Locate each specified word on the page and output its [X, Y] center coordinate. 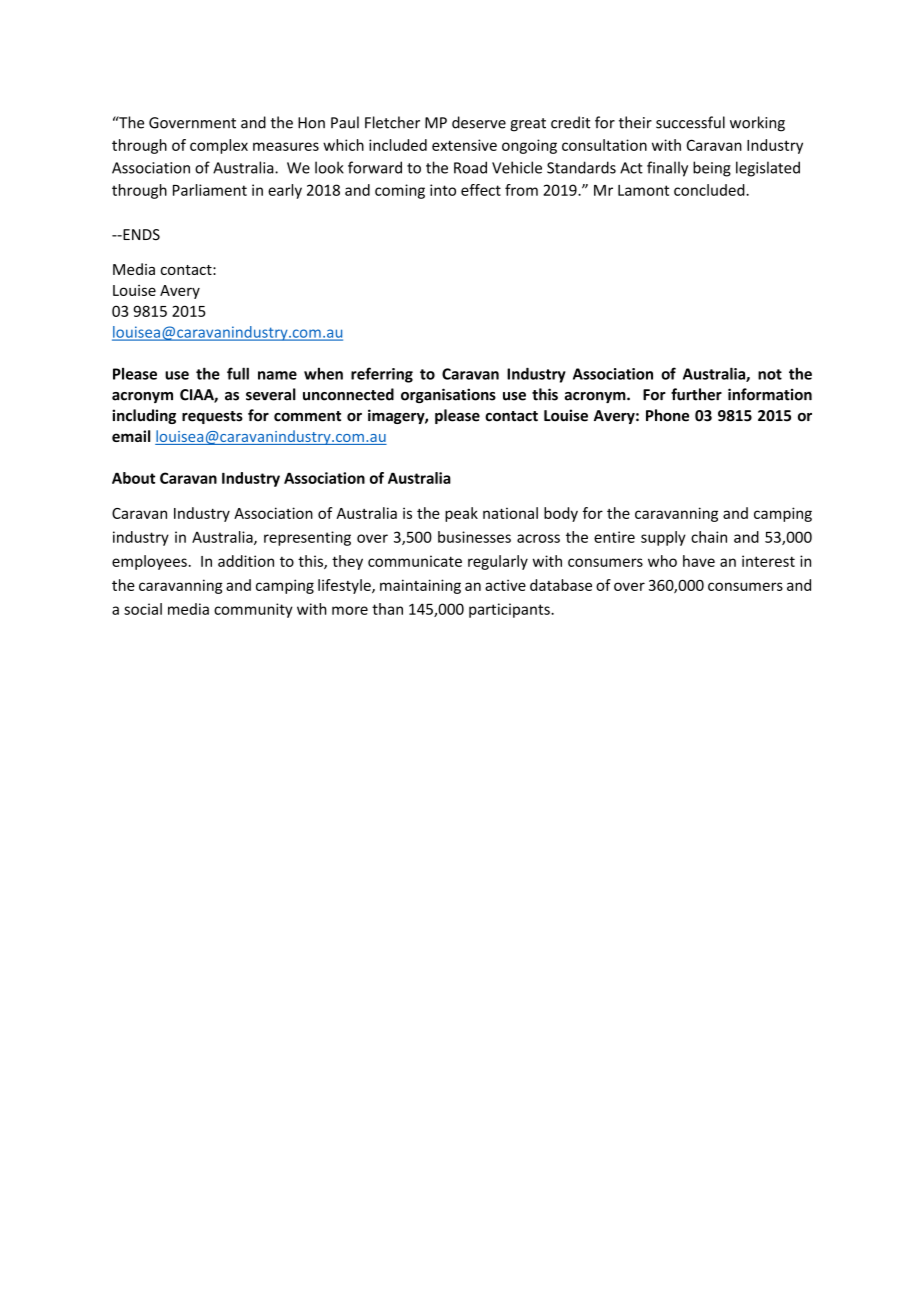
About [133, 478]
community [253, 610]
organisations [448, 395]
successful [690, 122]
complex [219, 146]
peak [461, 514]
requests [212, 417]
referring [382, 375]
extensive [464, 145]
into [443, 190]
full [238, 373]
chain [709, 537]
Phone [667, 415]
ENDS [140, 235]
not [770, 374]
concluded [710, 190]
